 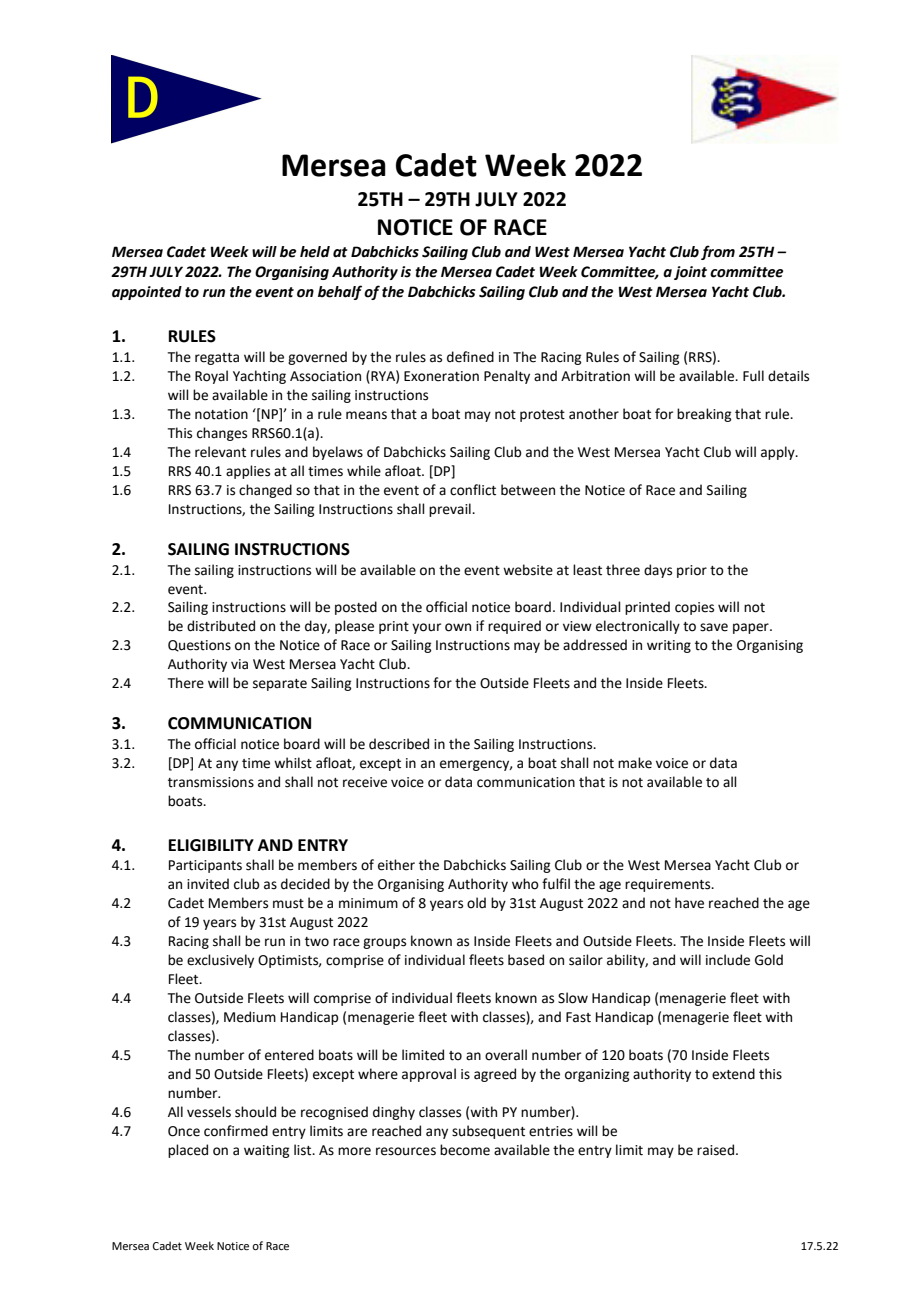 I want to click on conflict, so click(x=473, y=490).
